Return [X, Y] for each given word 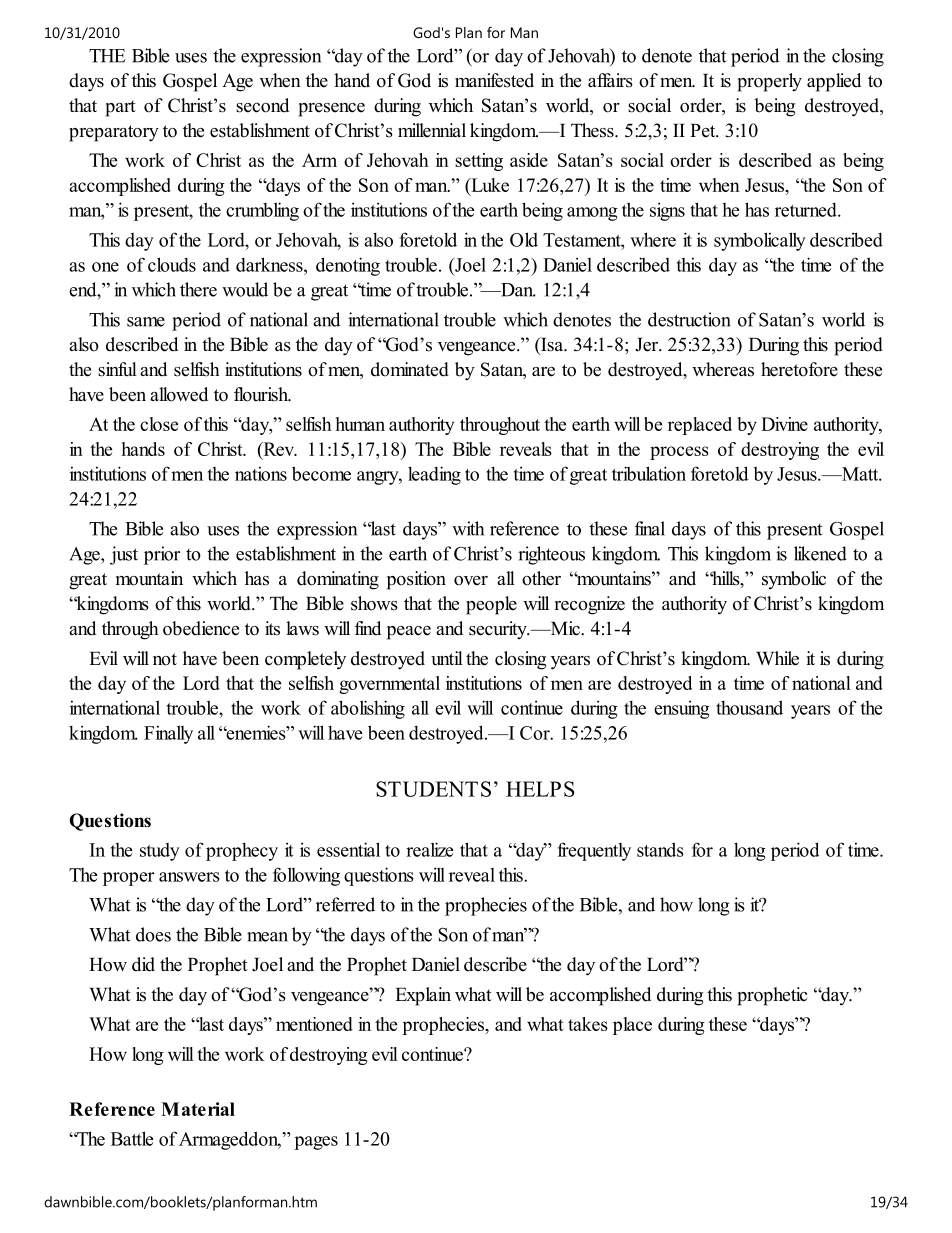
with [468, 528]
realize [429, 849]
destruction [689, 319]
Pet [704, 131]
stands [660, 849]
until [447, 658]
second [262, 105]
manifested [494, 80]
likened [820, 553]
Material [198, 1109]
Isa [552, 345]
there [198, 289]
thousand [749, 707]
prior [162, 555]
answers [189, 877]
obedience [201, 628]
